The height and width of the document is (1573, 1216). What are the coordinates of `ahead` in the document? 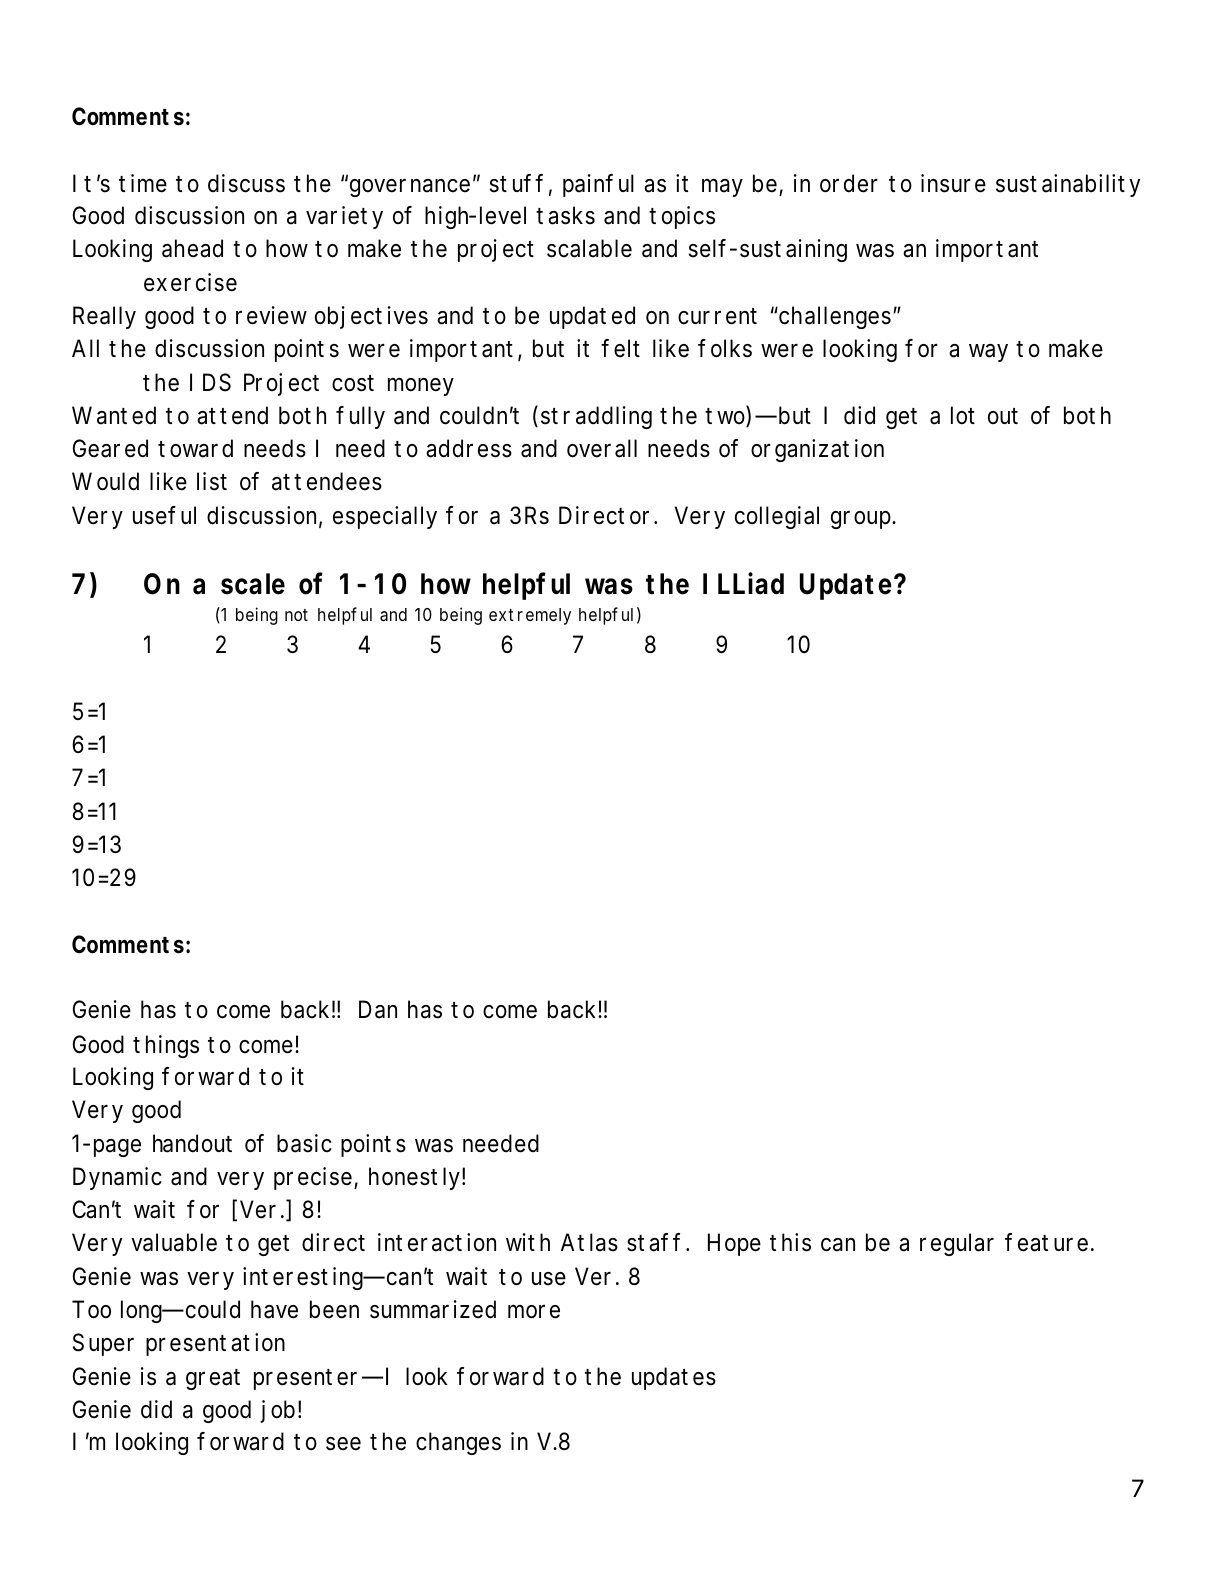 It's located at (192, 248).
